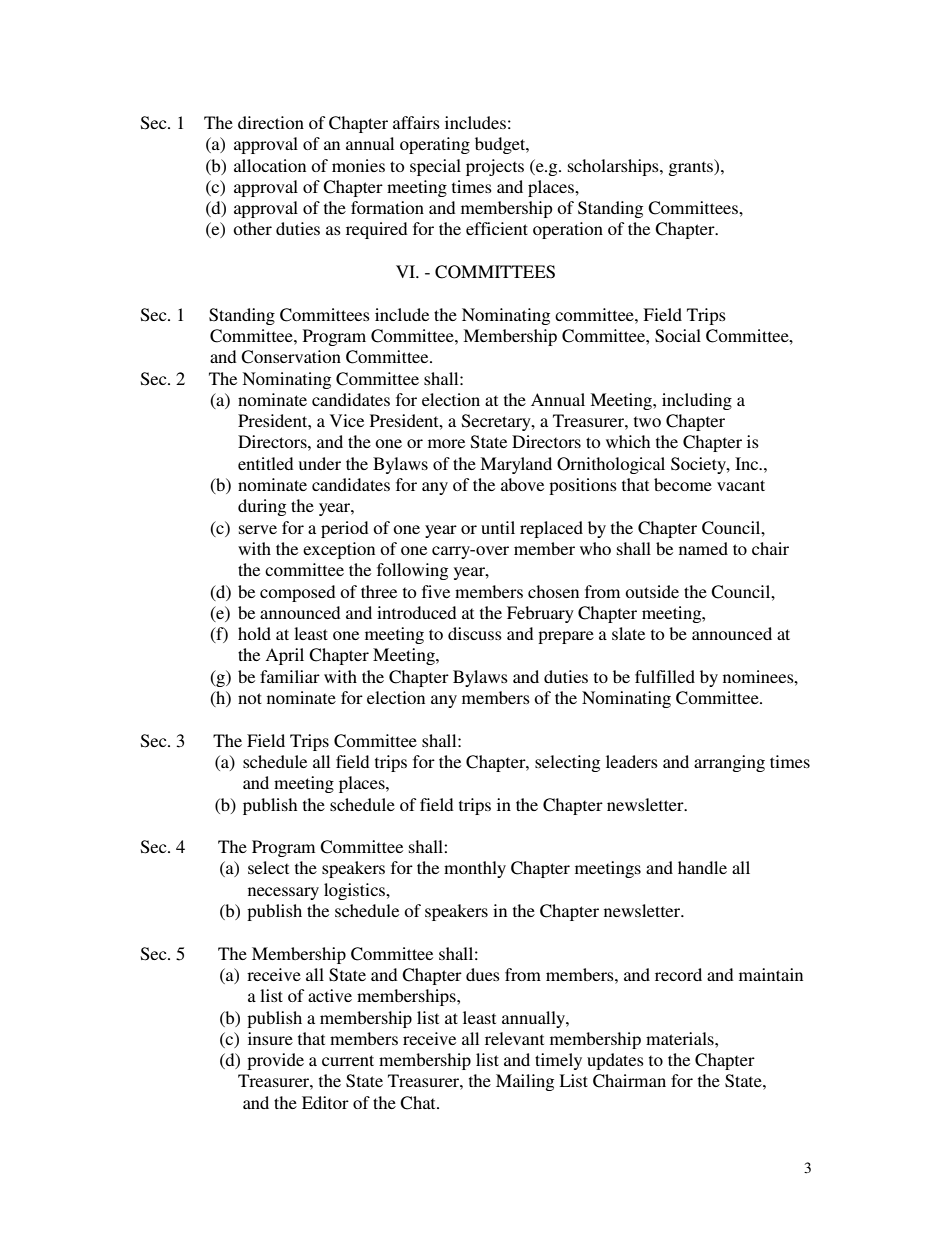 This image has height=1233, width=952. What do you see at coordinates (320, 463) in the image?
I see `under` at bounding box center [320, 463].
